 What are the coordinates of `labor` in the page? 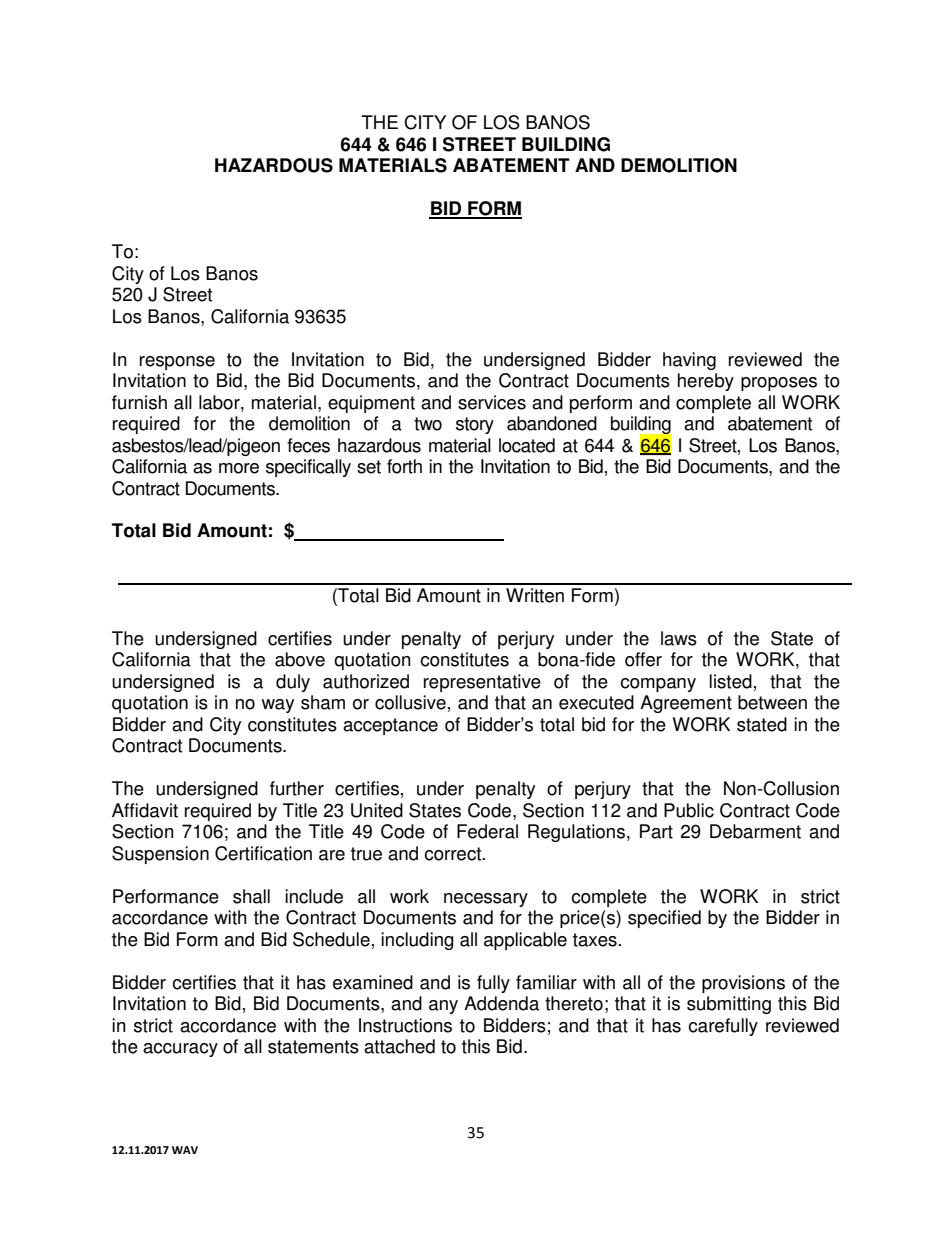 It's located at (220, 402).
